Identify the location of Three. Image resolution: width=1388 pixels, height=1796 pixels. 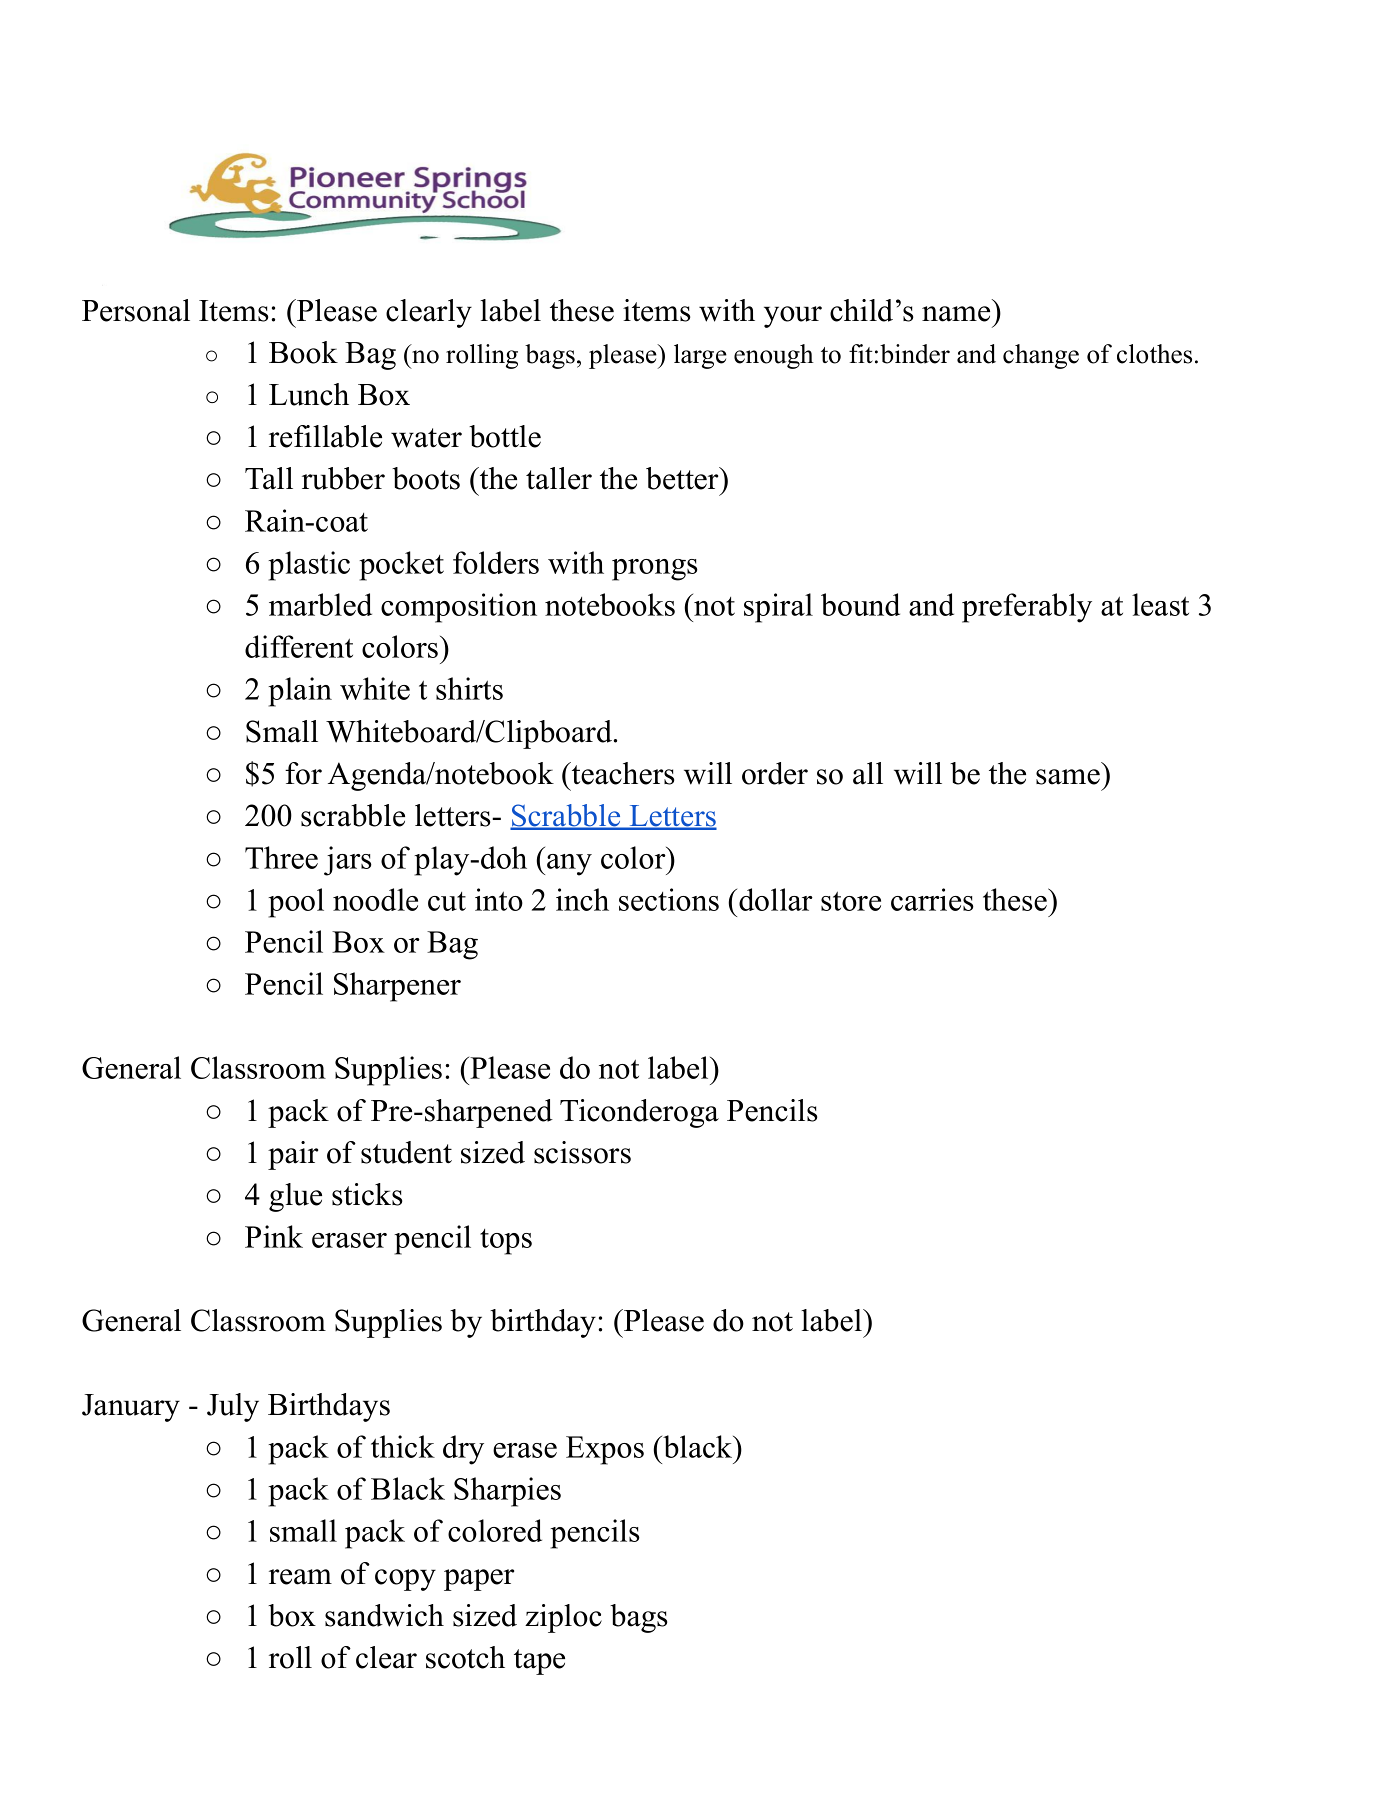
(281, 857).
